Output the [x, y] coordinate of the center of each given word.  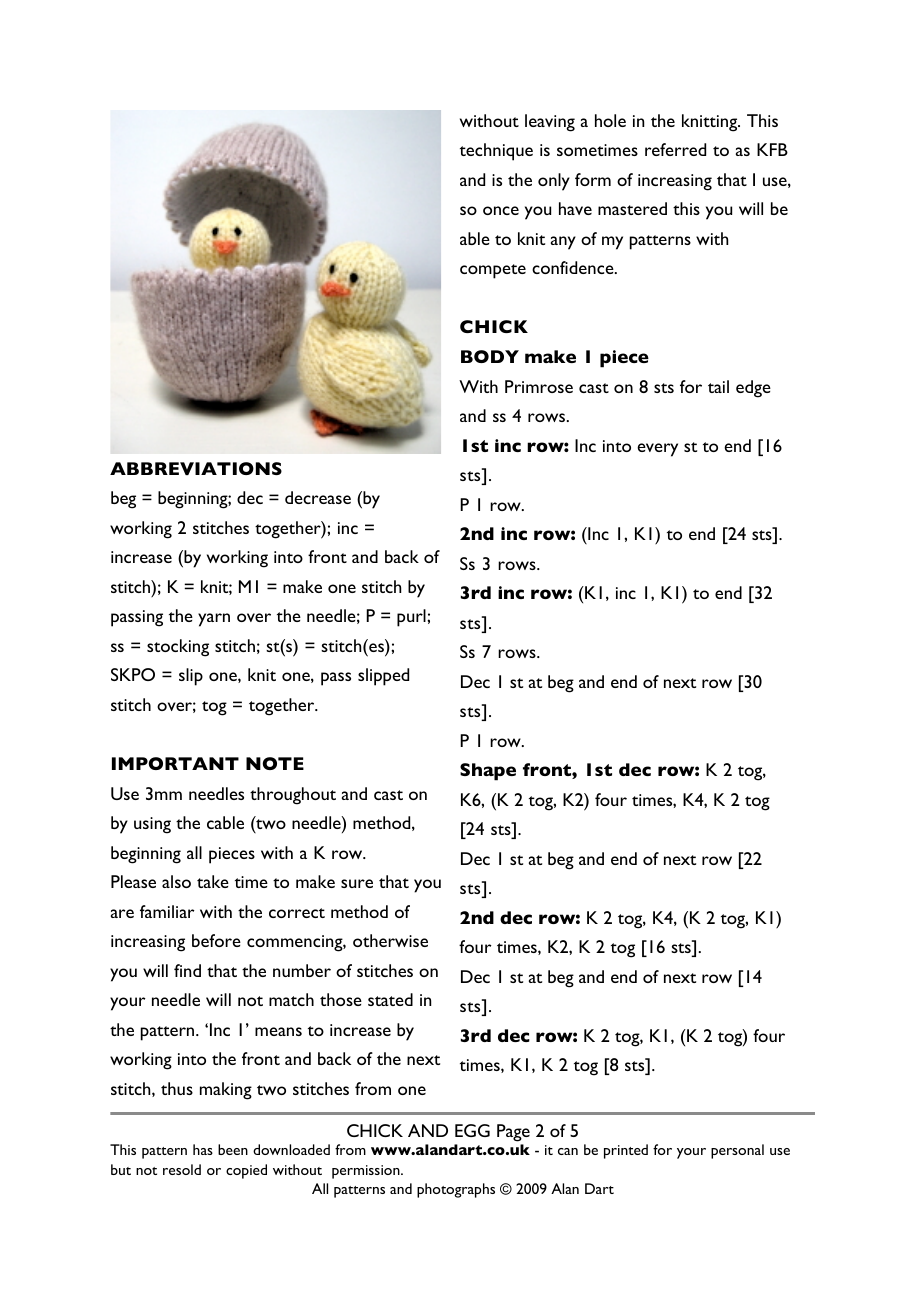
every [657, 450]
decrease [318, 497]
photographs [456, 1190]
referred [675, 149]
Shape [488, 772]
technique [496, 152]
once [501, 210]
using [152, 825]
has [203, 1149]
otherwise [390, 940]
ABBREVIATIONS [196, 468]
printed [626, 1151]
